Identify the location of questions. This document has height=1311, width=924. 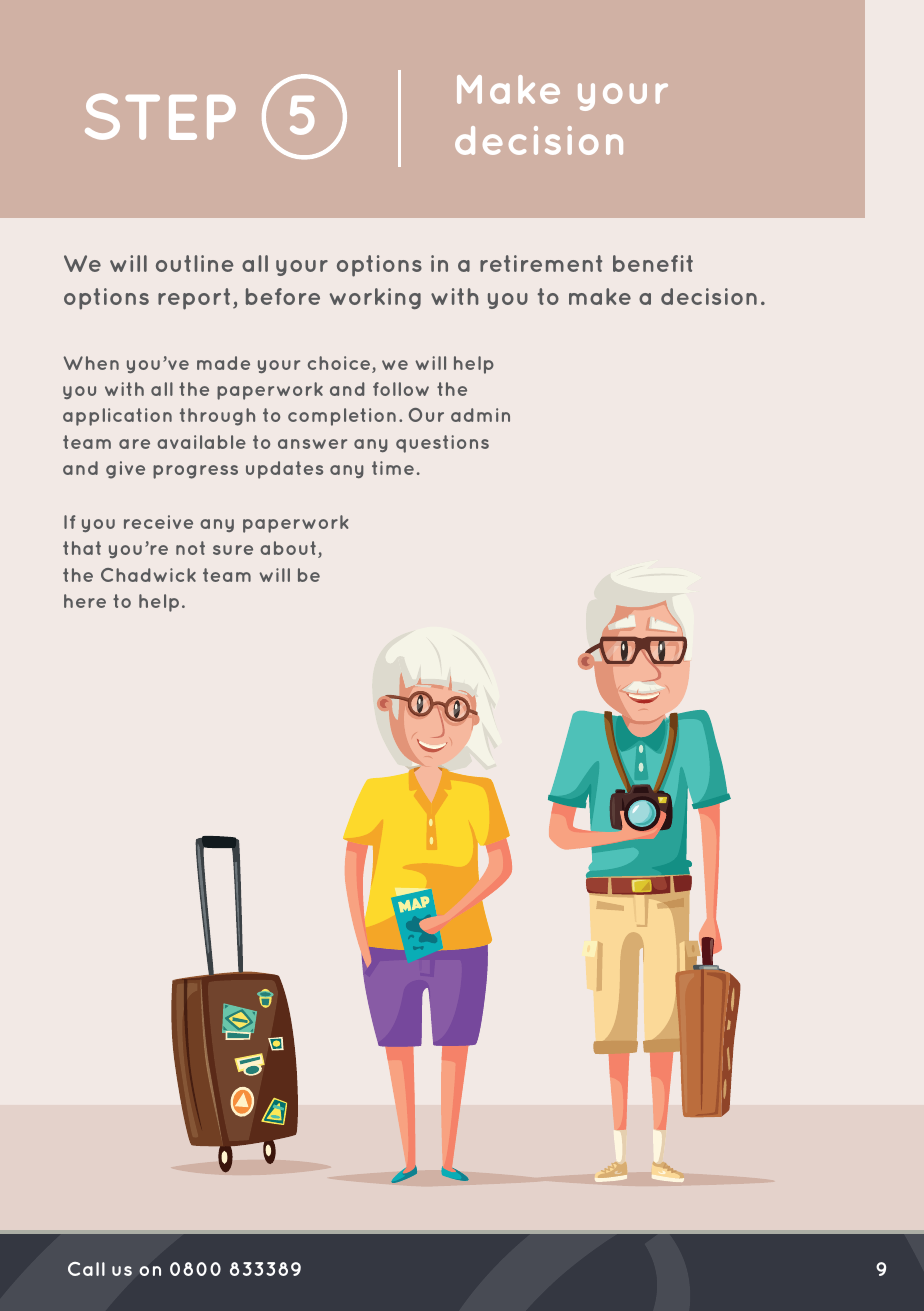
(442, 444).
